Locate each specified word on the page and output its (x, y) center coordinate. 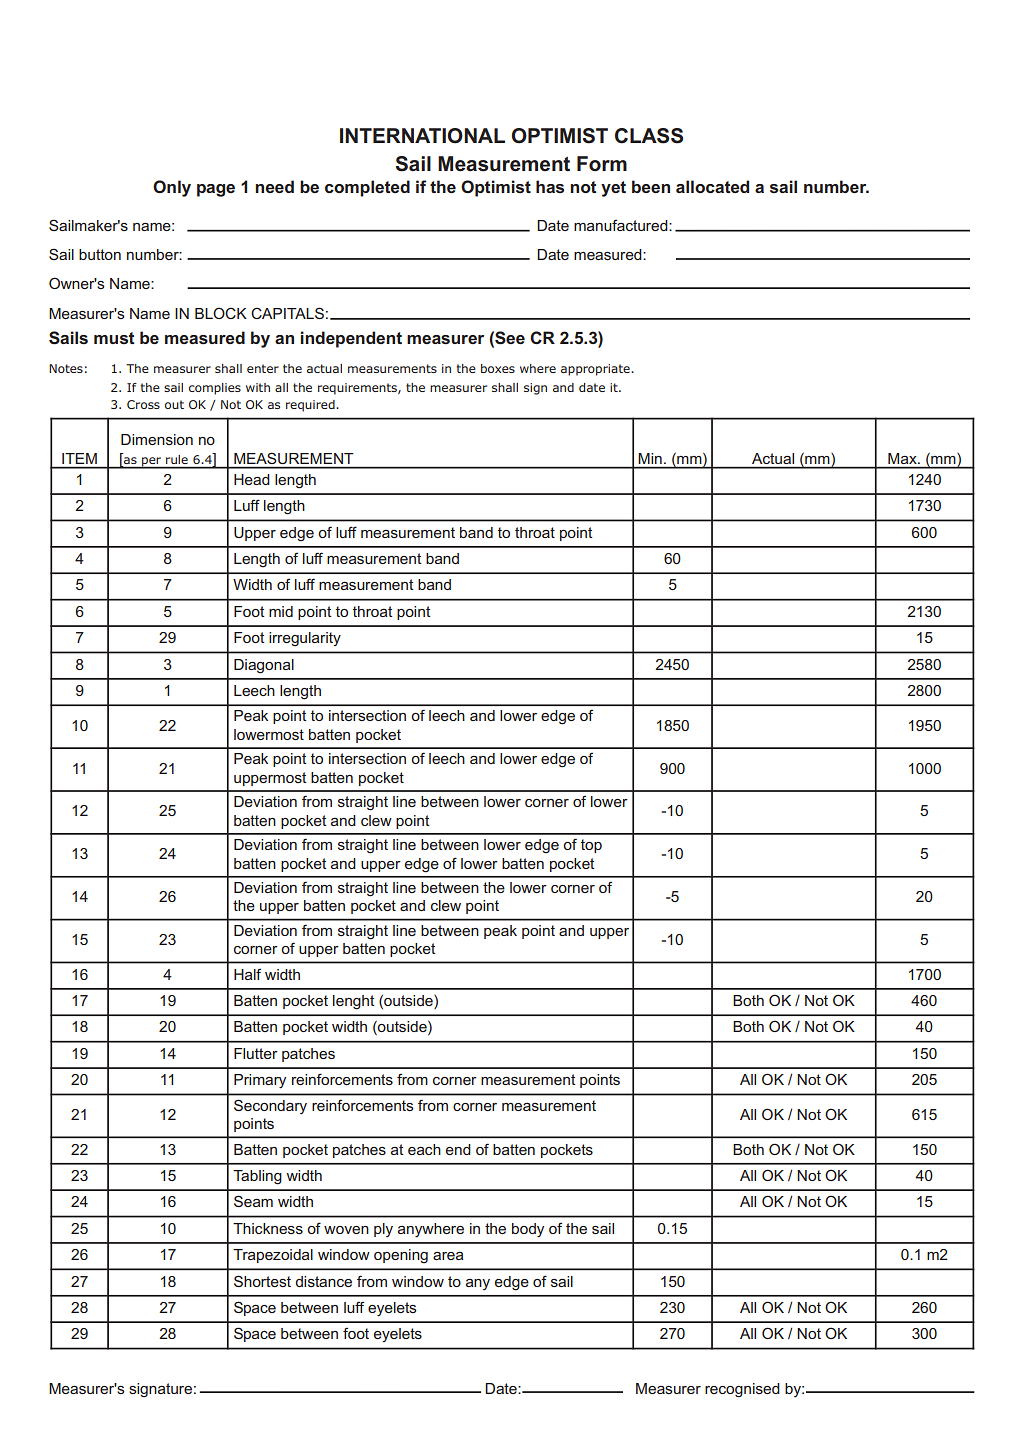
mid (281, 611)
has (550, 186)
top (591, 846)
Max (903, 458)
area (448, 1256)
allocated (712, 186)
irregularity (305, 639)
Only (172, 188)
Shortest (262, 1281)
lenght (353, 1002)
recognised (742, 1390)
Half (247, 974)
